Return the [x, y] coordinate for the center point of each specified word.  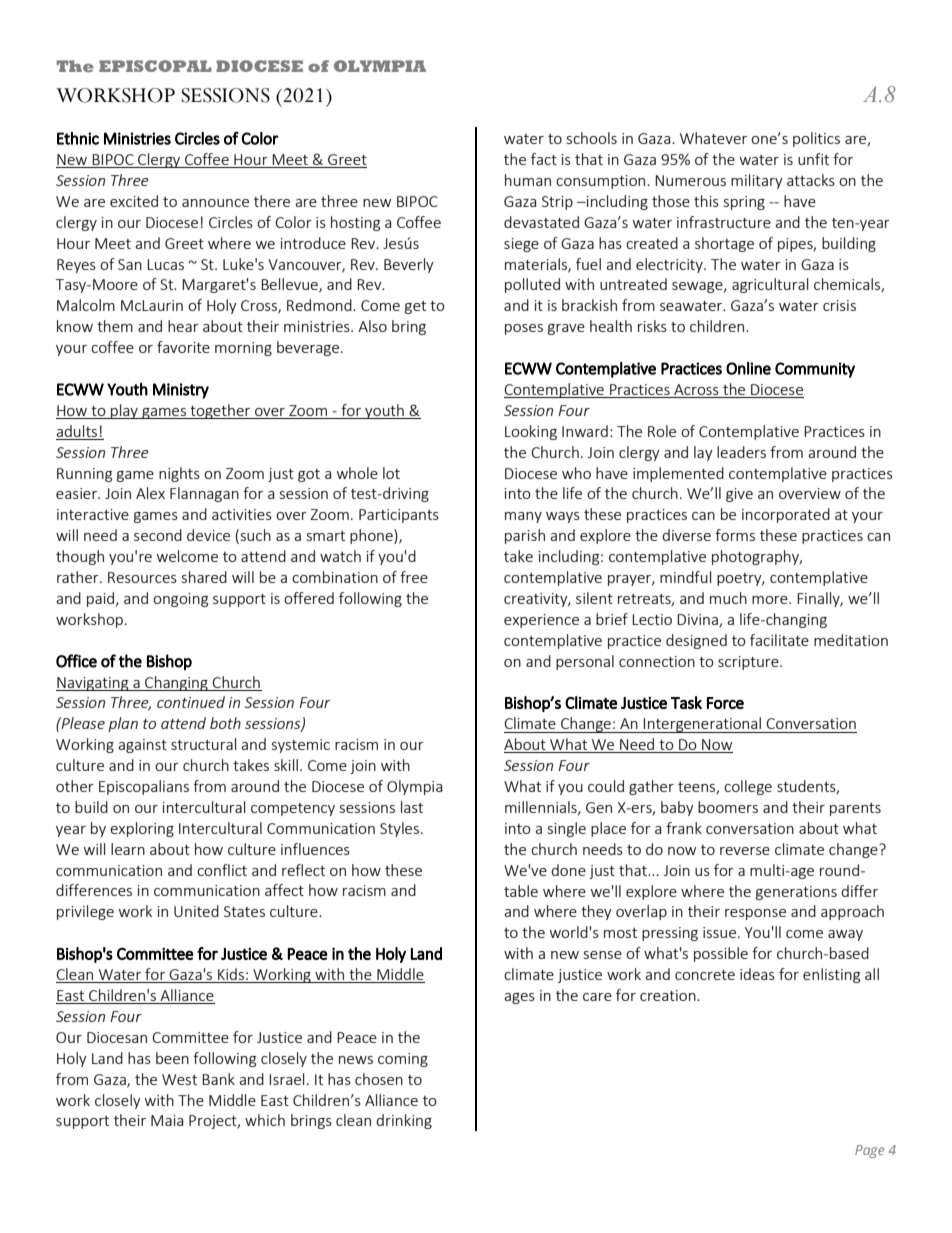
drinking [404, 1121]
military [757, 181]
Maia [167, 1120]
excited [134, 201]
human [528, 180]
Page [869, 1151]
